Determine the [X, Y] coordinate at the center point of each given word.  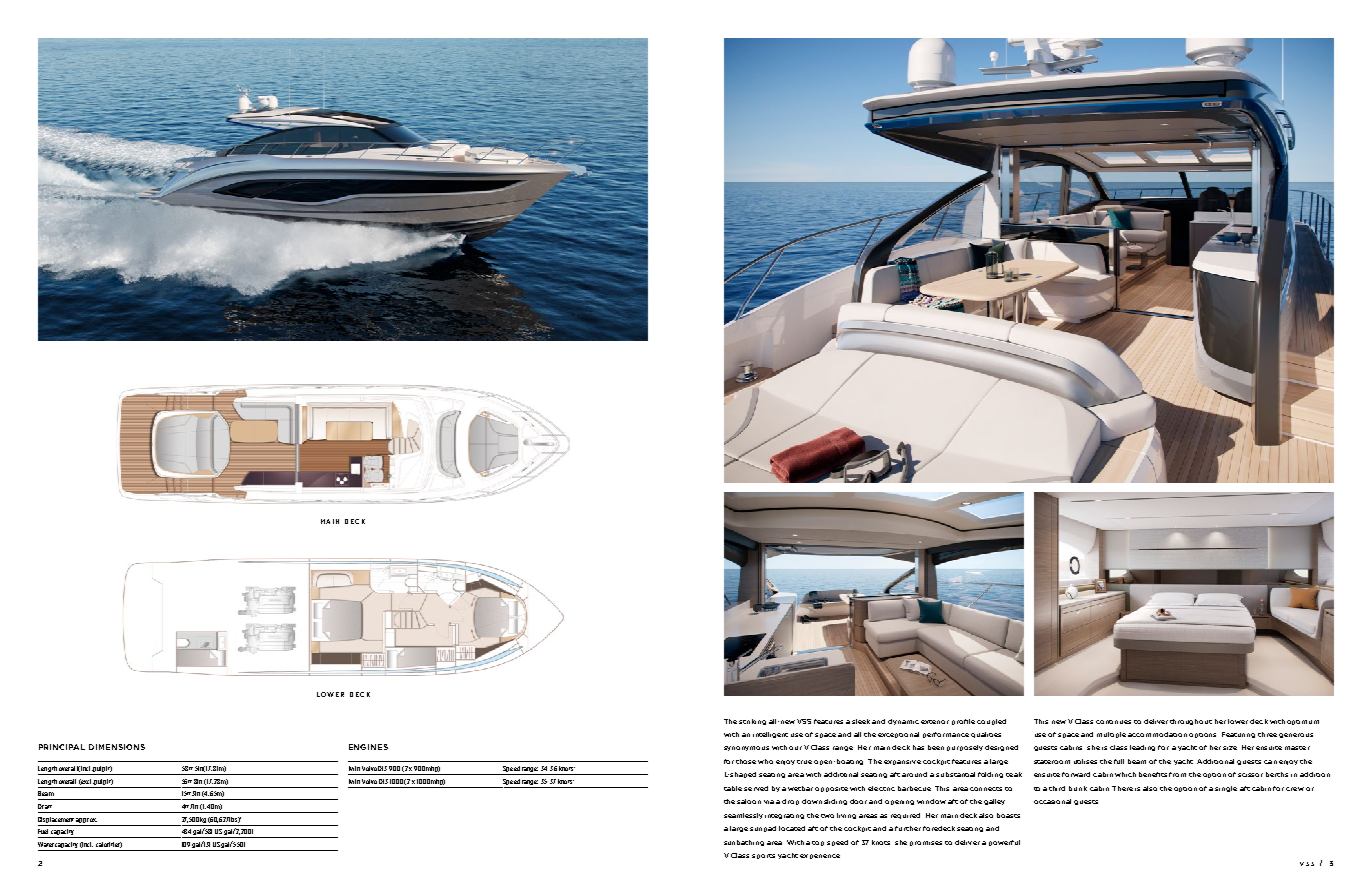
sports [763, 856]
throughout [1191, 722]
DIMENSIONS [117, 747]
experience [820, 856]
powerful [1004, 843]
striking [752, 722]
